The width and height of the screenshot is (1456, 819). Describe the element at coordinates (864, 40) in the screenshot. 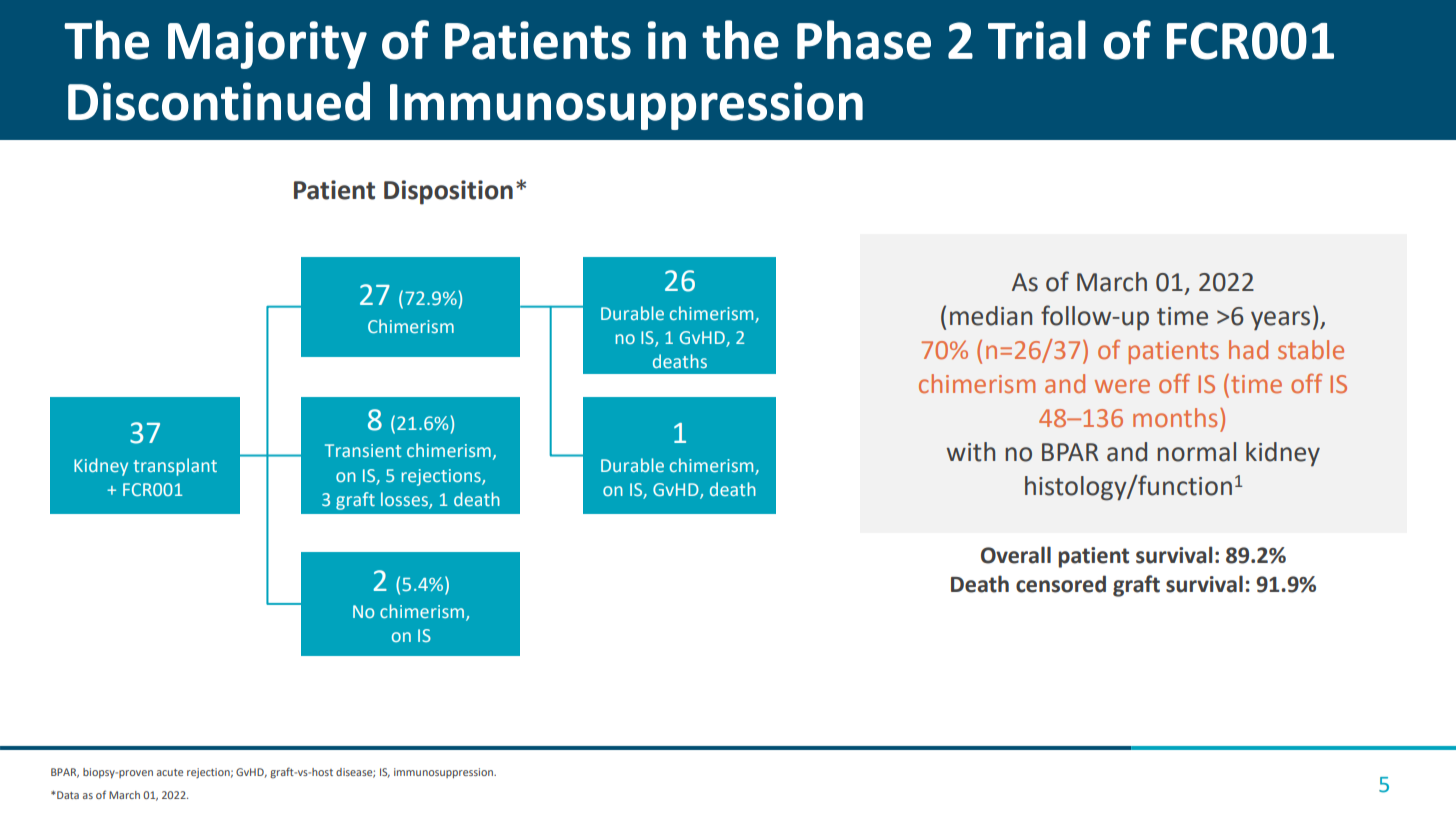

I see `Phase` at that location.
